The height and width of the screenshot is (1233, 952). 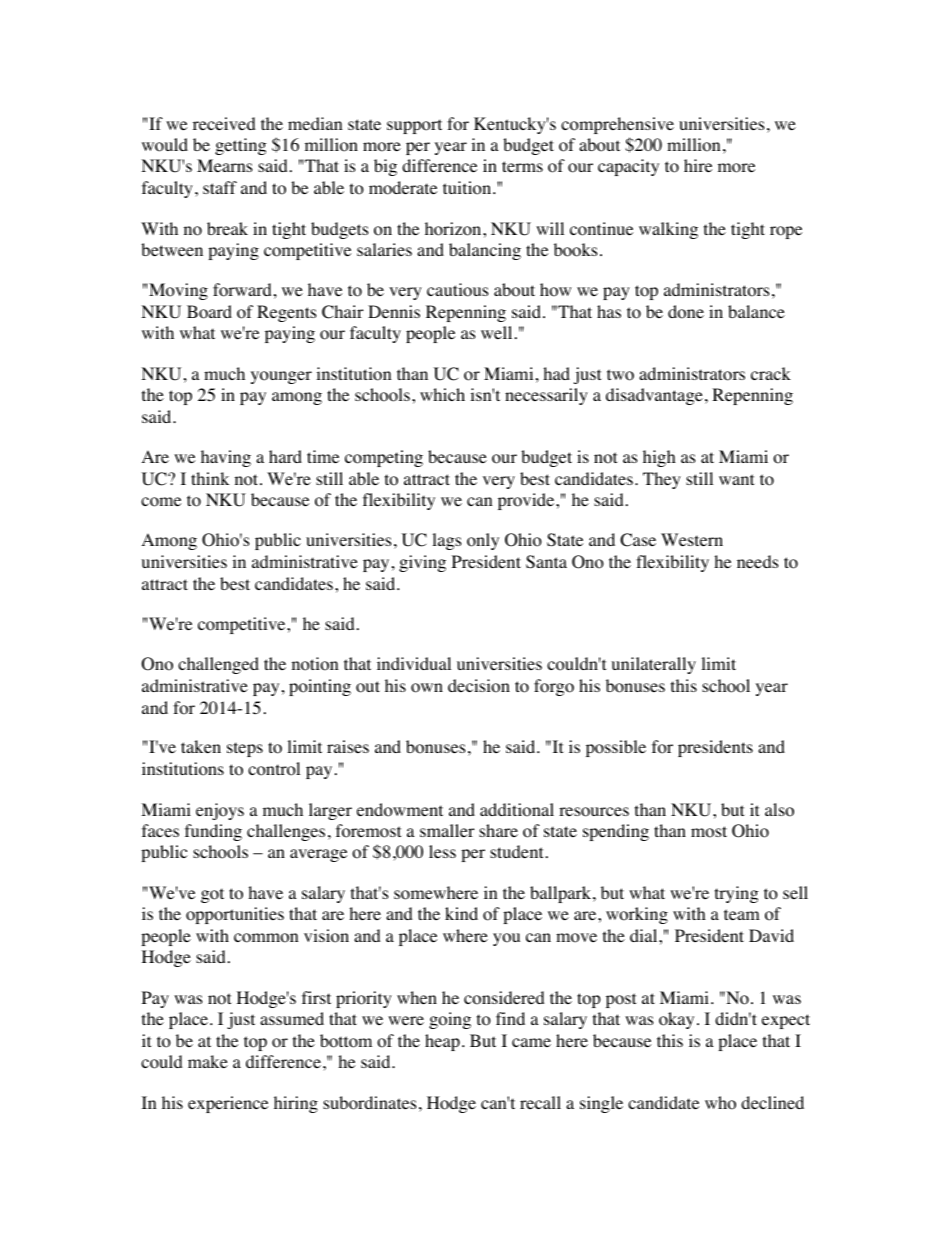 What do you see at coordinates (720, 1103) in the screenshot?
I see `who` at bounding box center [720, 1103].
